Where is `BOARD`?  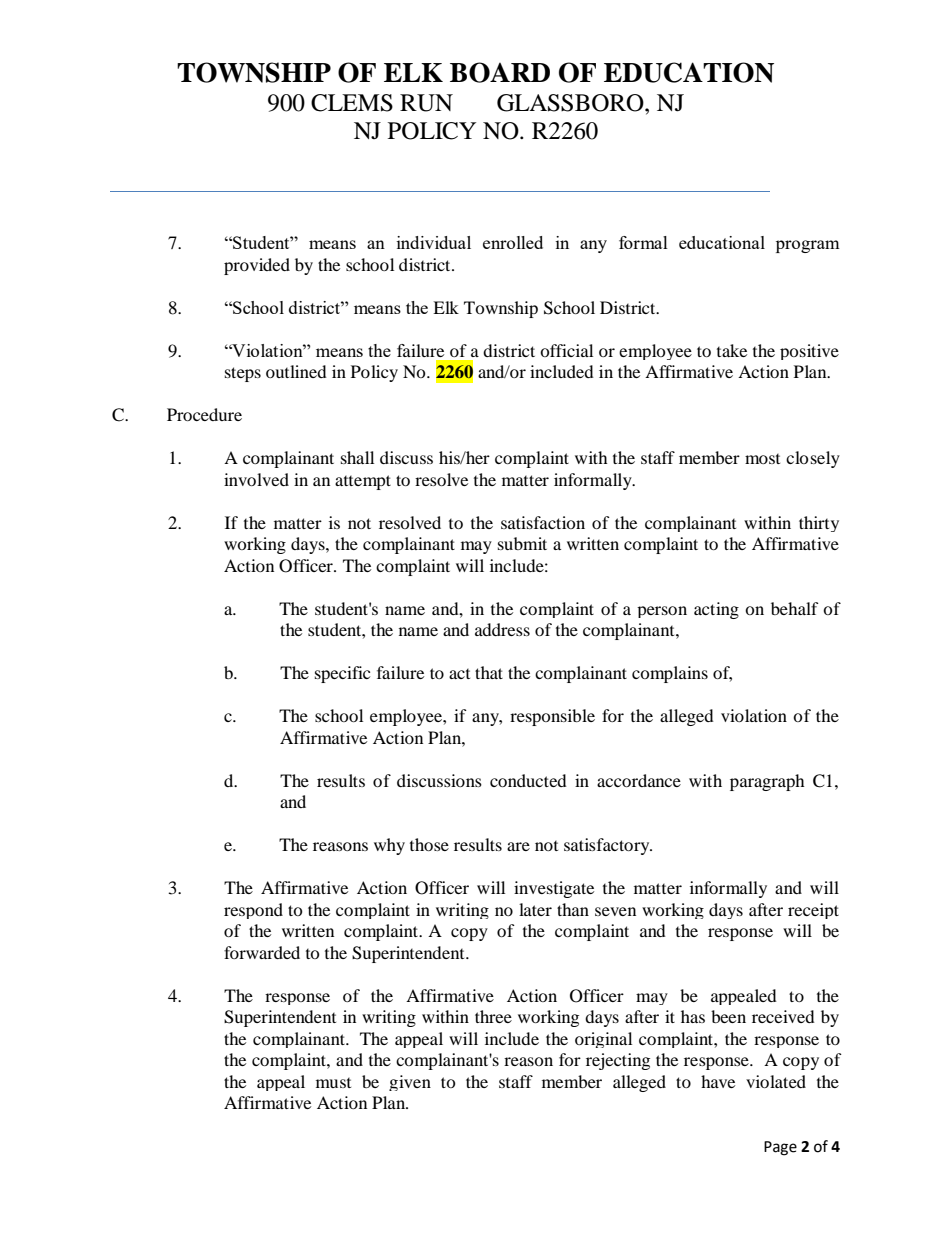
BOARD is located at coordinates (500, 72).
